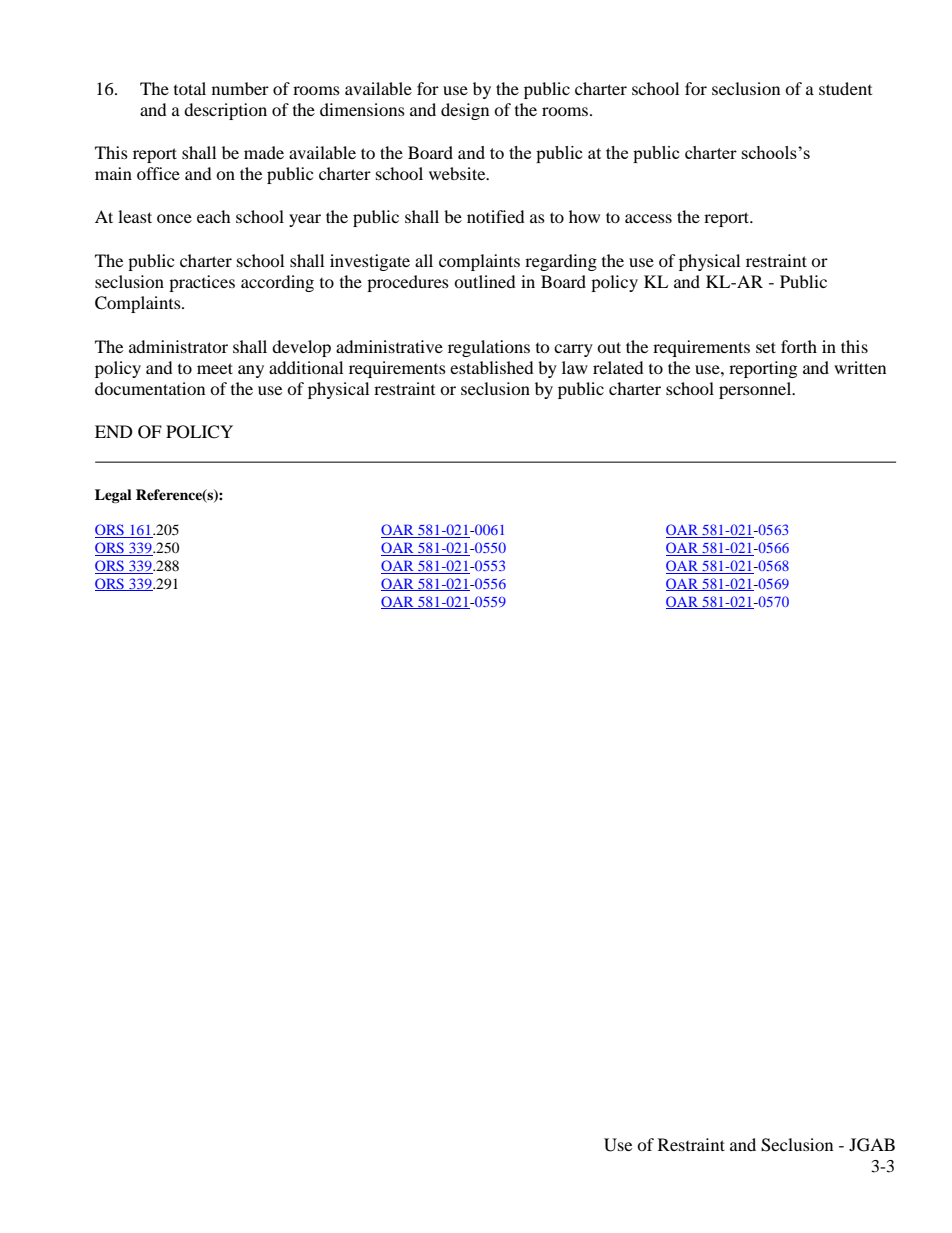 The height and width of the screenshot is (1233, 952). Describe the element at coordinates (225, 111) in the screenshot. I see `description` at that location.
